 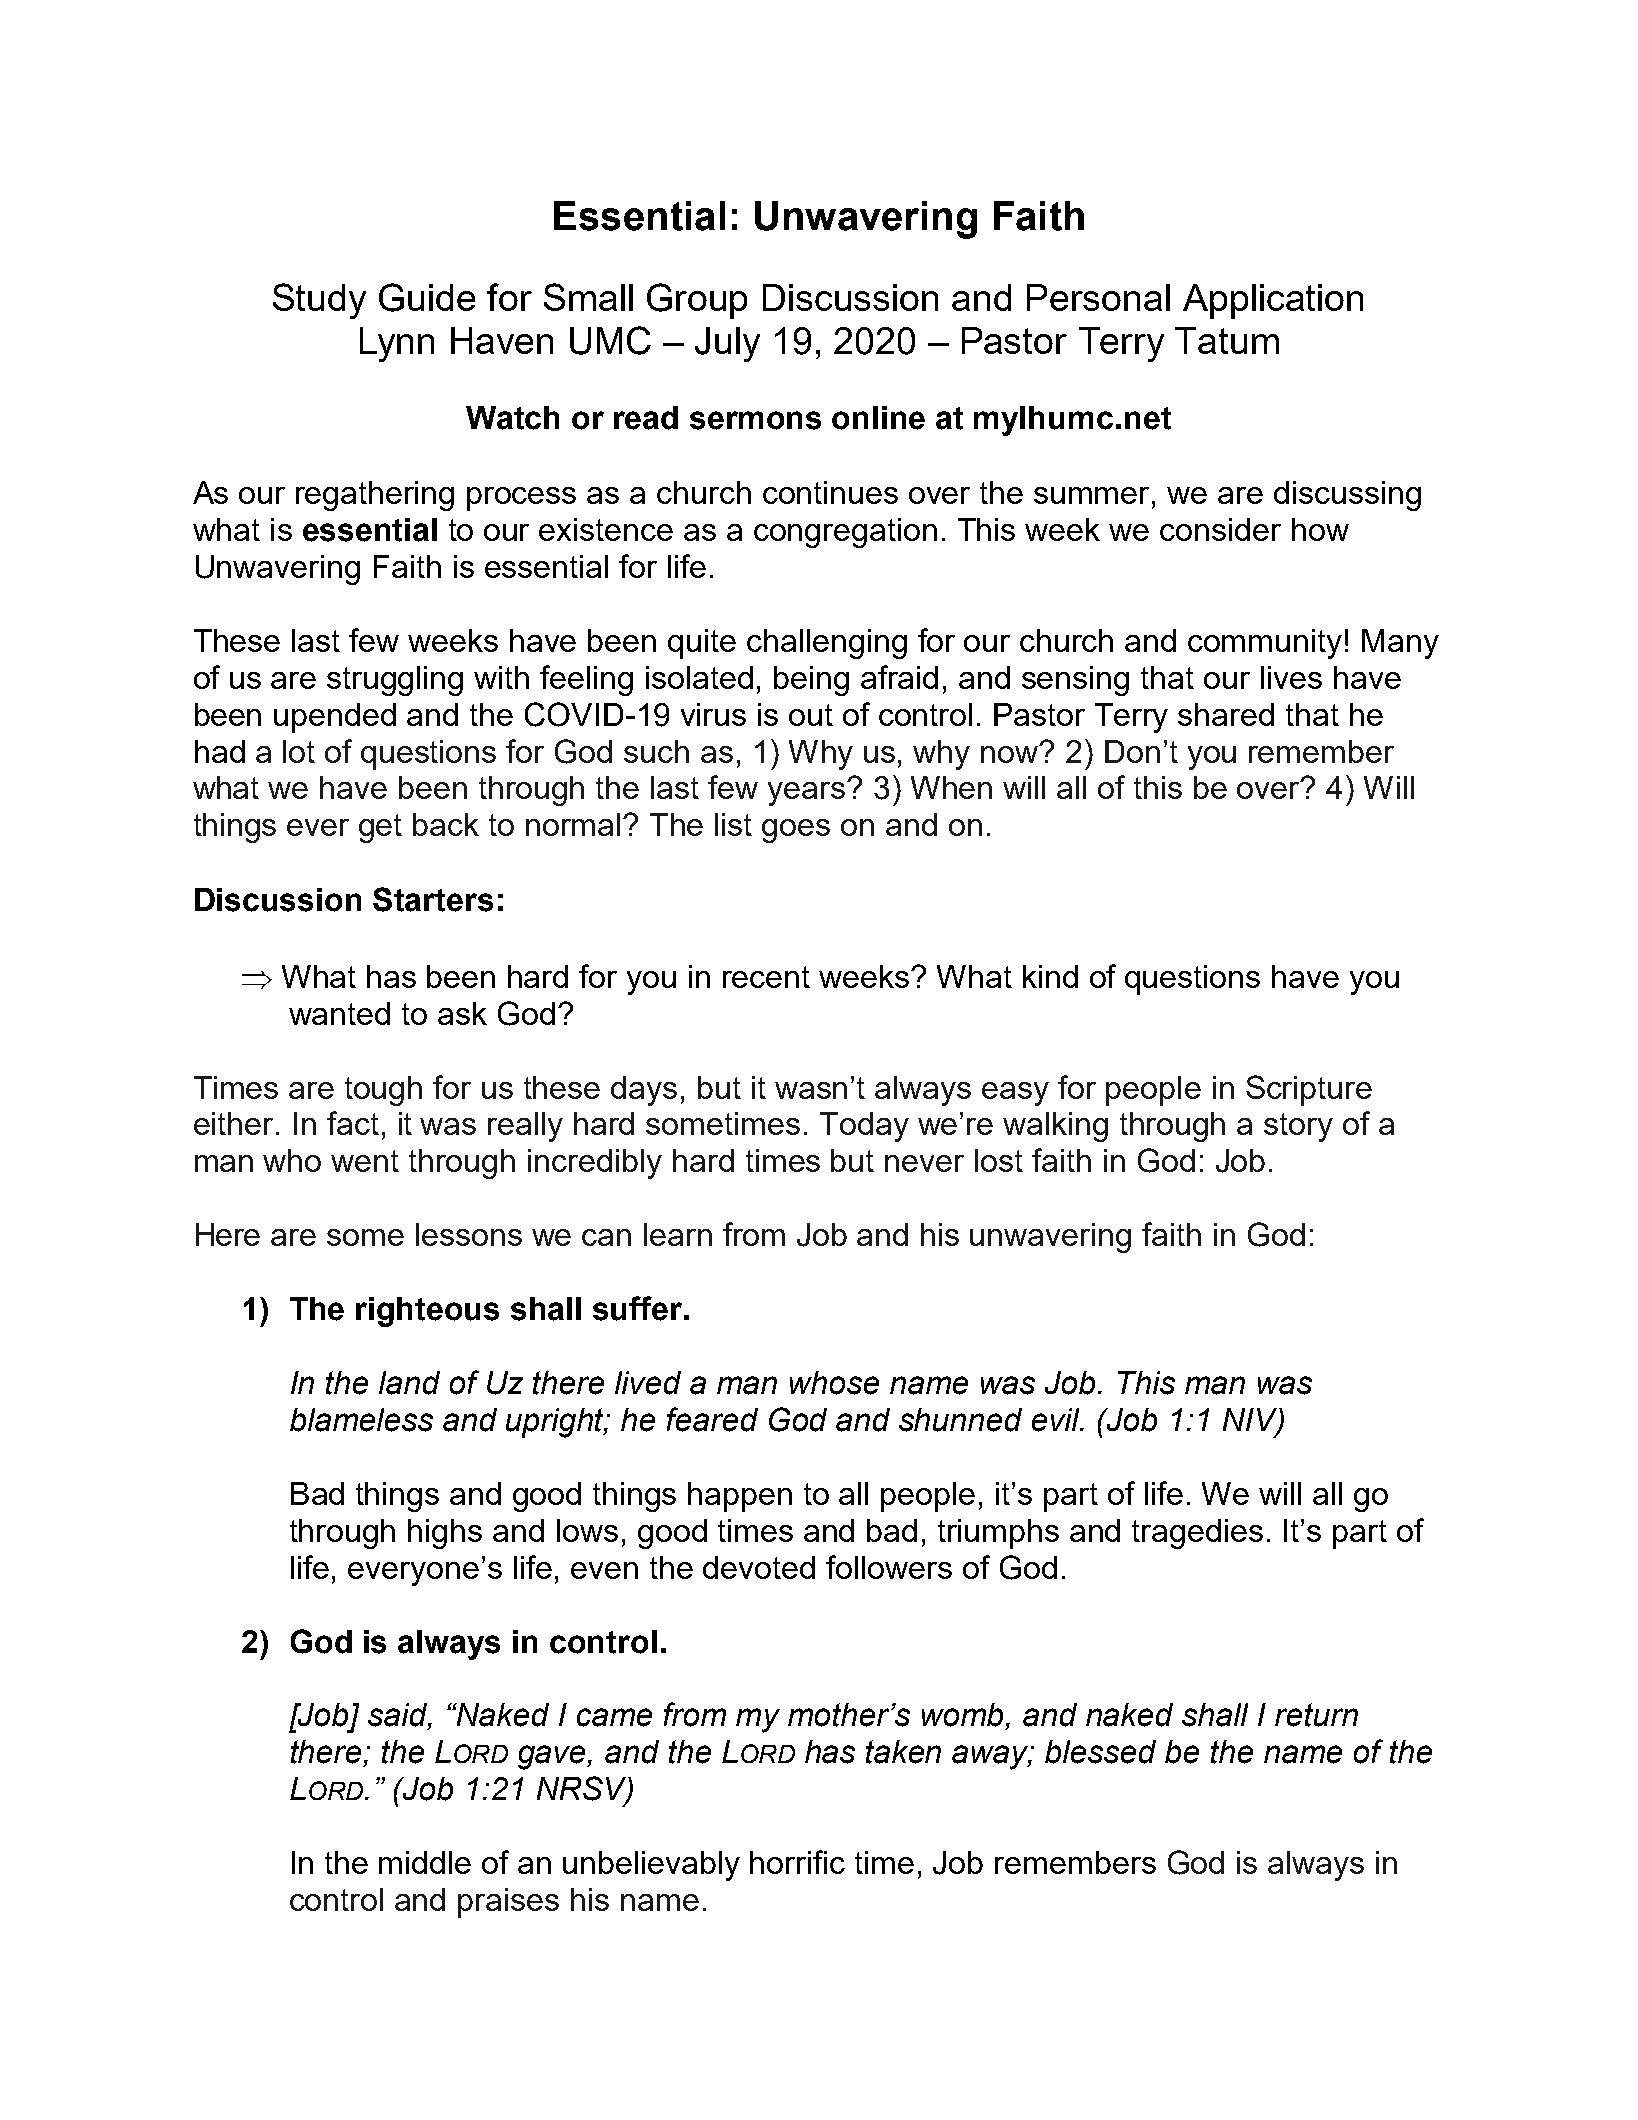 I want to click on horrific, so click(x=797, y=1862).
